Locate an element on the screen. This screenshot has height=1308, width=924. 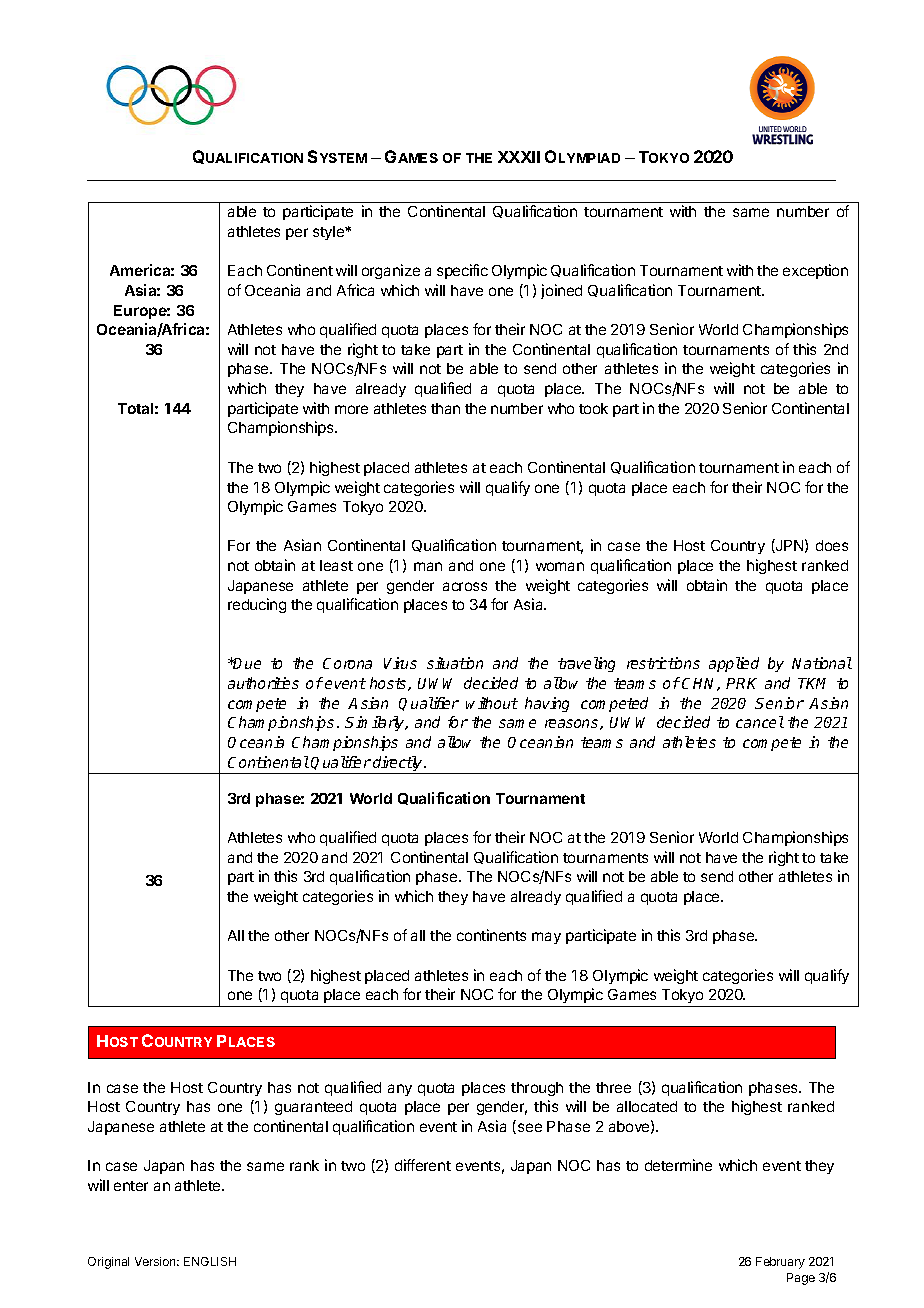
different is located at coordinates (423, 1165).
